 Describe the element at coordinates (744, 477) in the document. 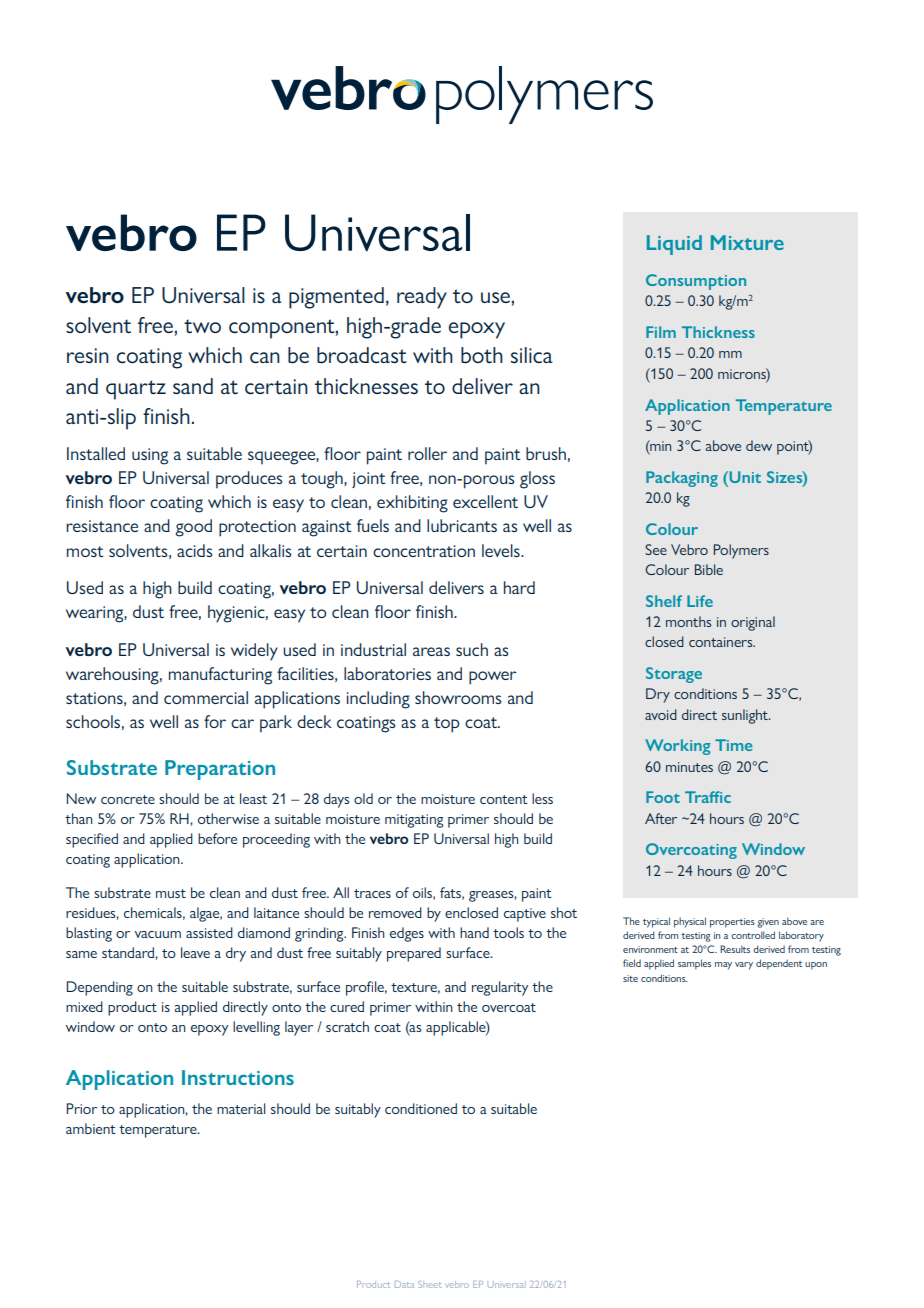

I see `Unit` at that location.
